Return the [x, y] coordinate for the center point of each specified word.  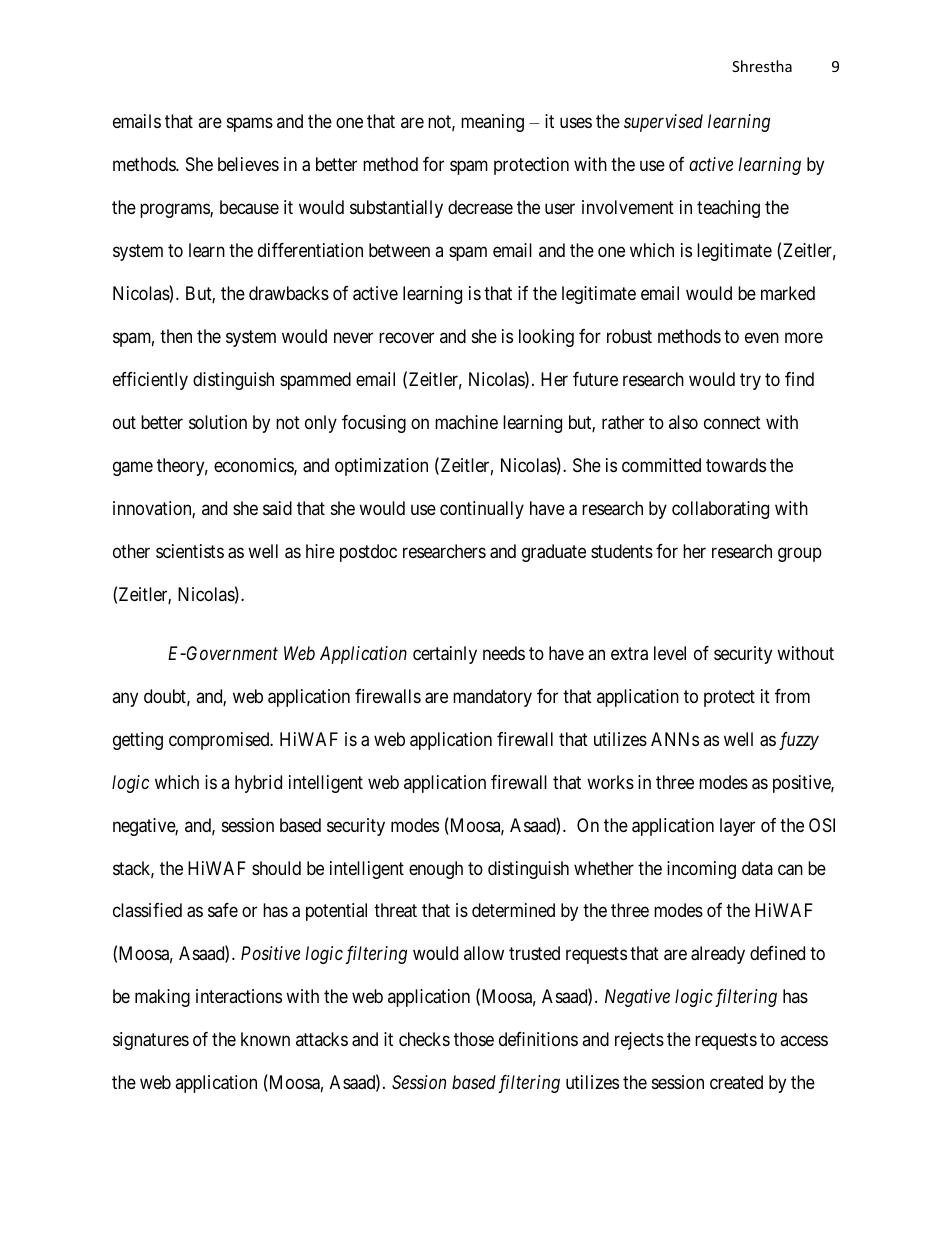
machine [466, 422]
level [670, 653]
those [474, 1039]
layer [737, 827]
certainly [445, 655]
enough [436, 870]
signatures [151, 1041]
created [736, 1082]
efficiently [150, 381]
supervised [663, 123]
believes [248, 164]
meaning [492, 123]
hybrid [258, 784]
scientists [190, 551]
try [750, 382]
